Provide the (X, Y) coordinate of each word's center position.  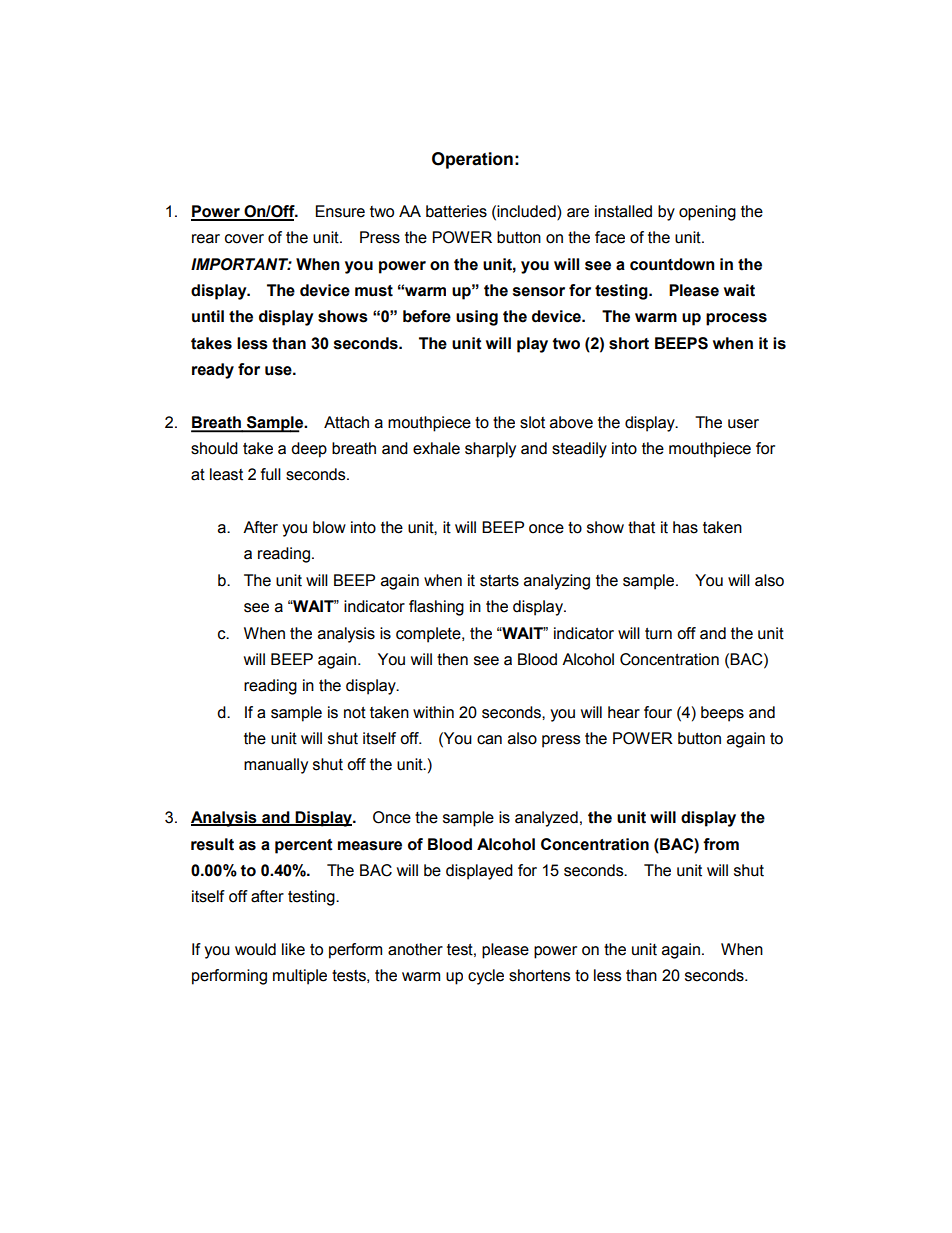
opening (707, 213)
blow (329, 527)
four (658, 712)
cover (244, 239)
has (685, 527)
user (743, 424)
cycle (486, 977)
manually (276, 766)
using (477, 318)
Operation (472, 160)
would (255, 949)
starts (499, 581)
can (489, 740)
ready (213, 371)
